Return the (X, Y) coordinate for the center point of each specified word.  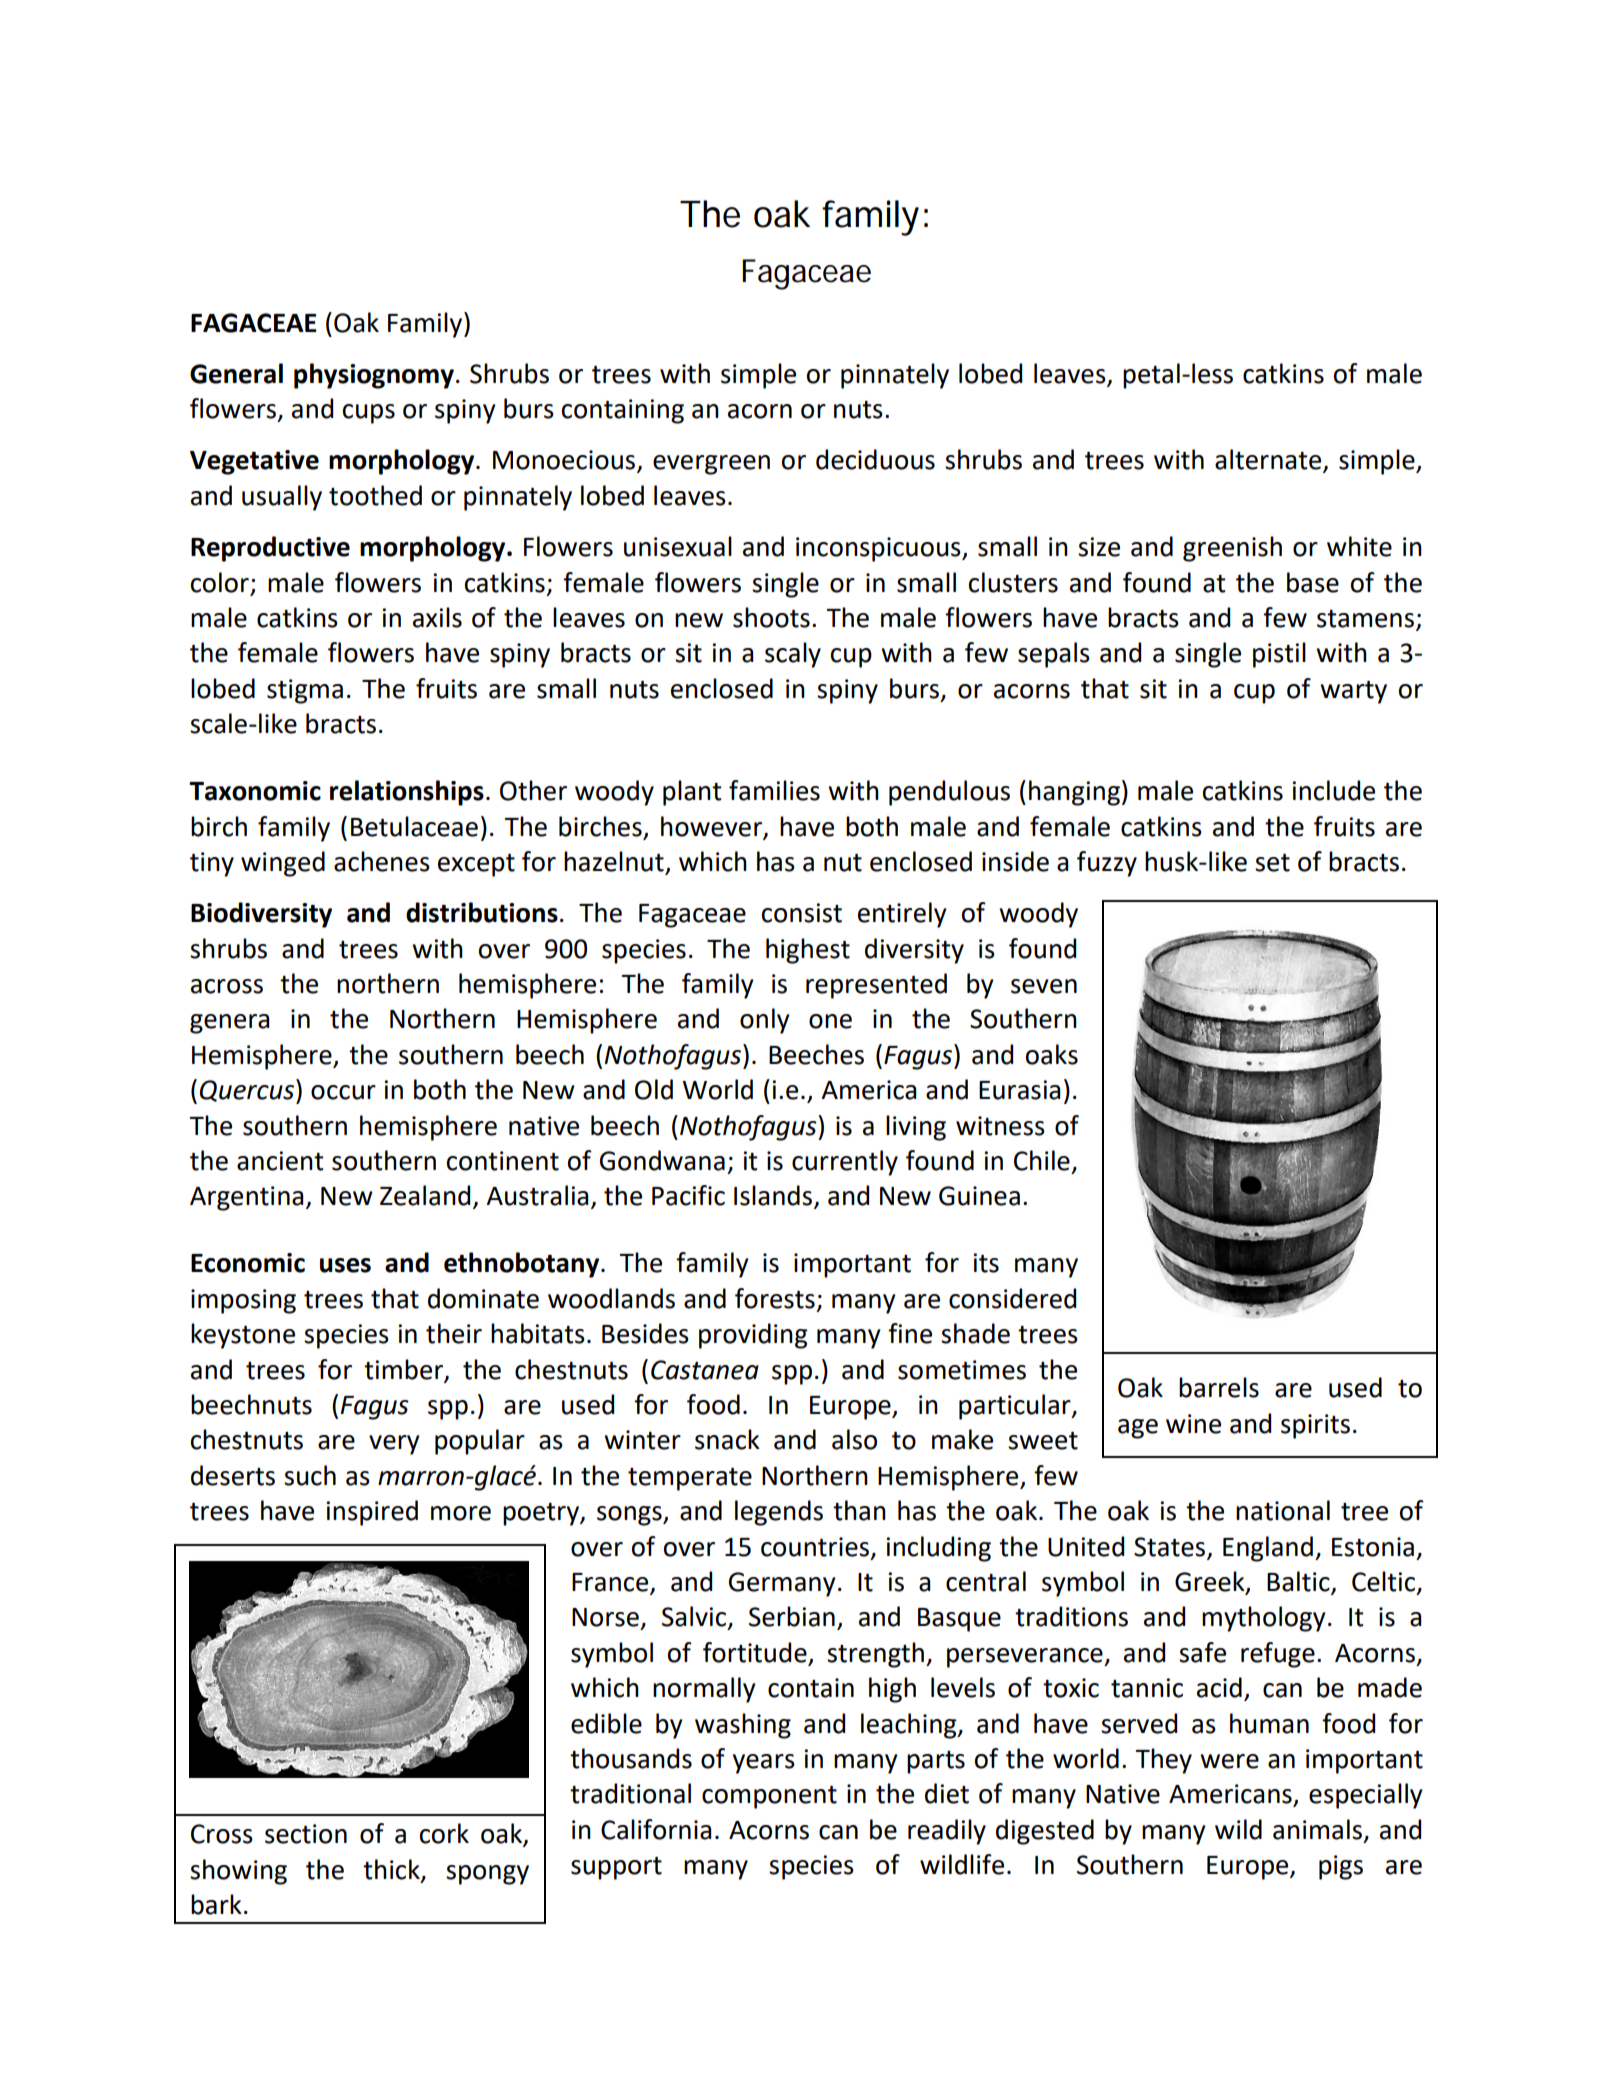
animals (1317, 1829)
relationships (407, 793)
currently (845, 1163)
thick (392, 1870)
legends (779, 1513)
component (769, 1797)
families (774, 790)
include (1333, 790)
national (1283, 1510)
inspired (372, 1513)
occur (343, 1092)
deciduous (875, 459)
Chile (1042, 1160)
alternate (1269, 460)
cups (369, 414)
